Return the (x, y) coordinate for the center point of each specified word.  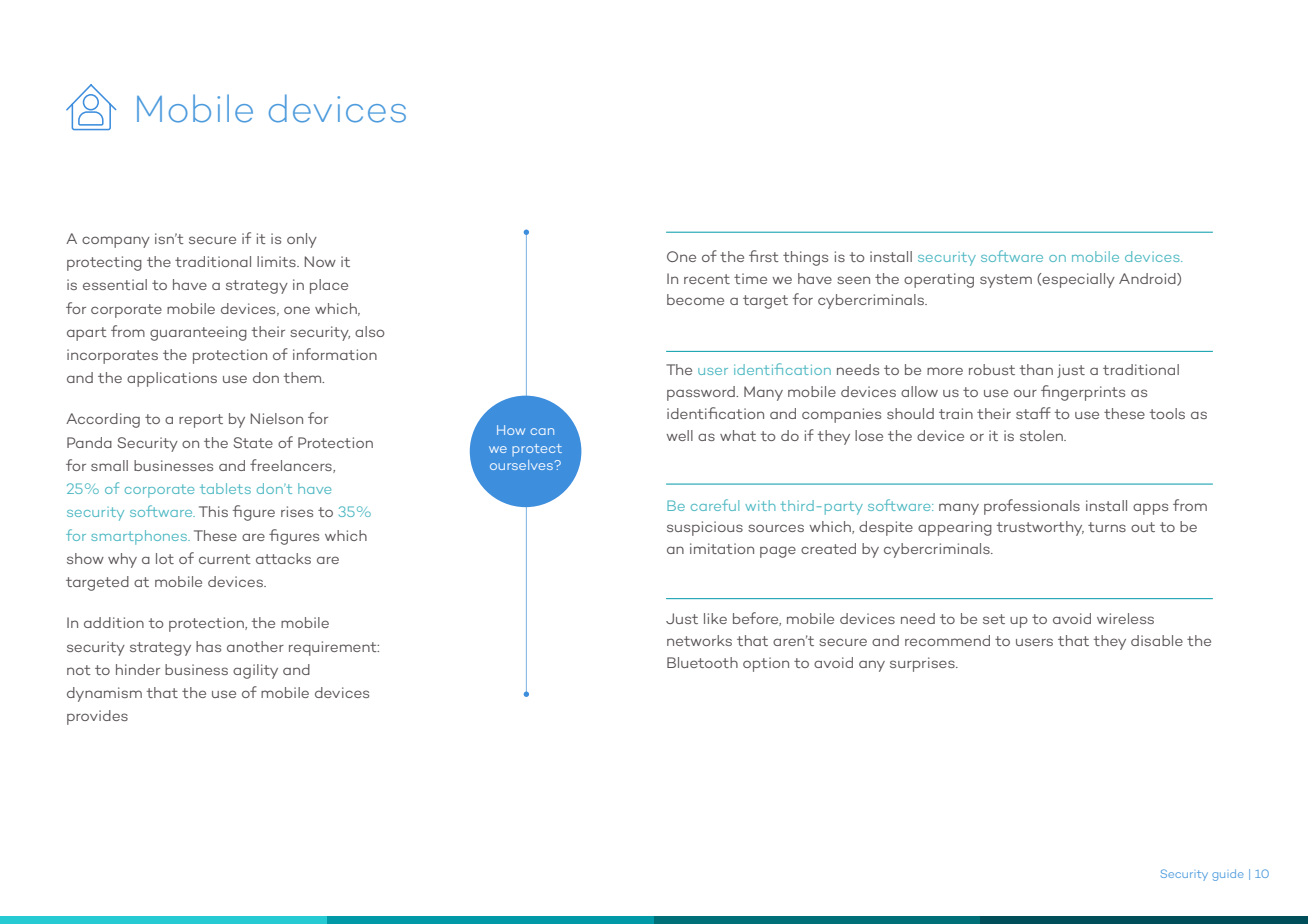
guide (1228, 875)
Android (1148, 279)
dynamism (104, 694)
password (702, 393)
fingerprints (1083, 393)
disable (1157, 640)
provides (97, 717)
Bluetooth (702, 662)
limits (277, 261)
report (201, 421)
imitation (722, 548)
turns (1107, 527)
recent (707, 279)
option (766, 664)
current (225, 559)
